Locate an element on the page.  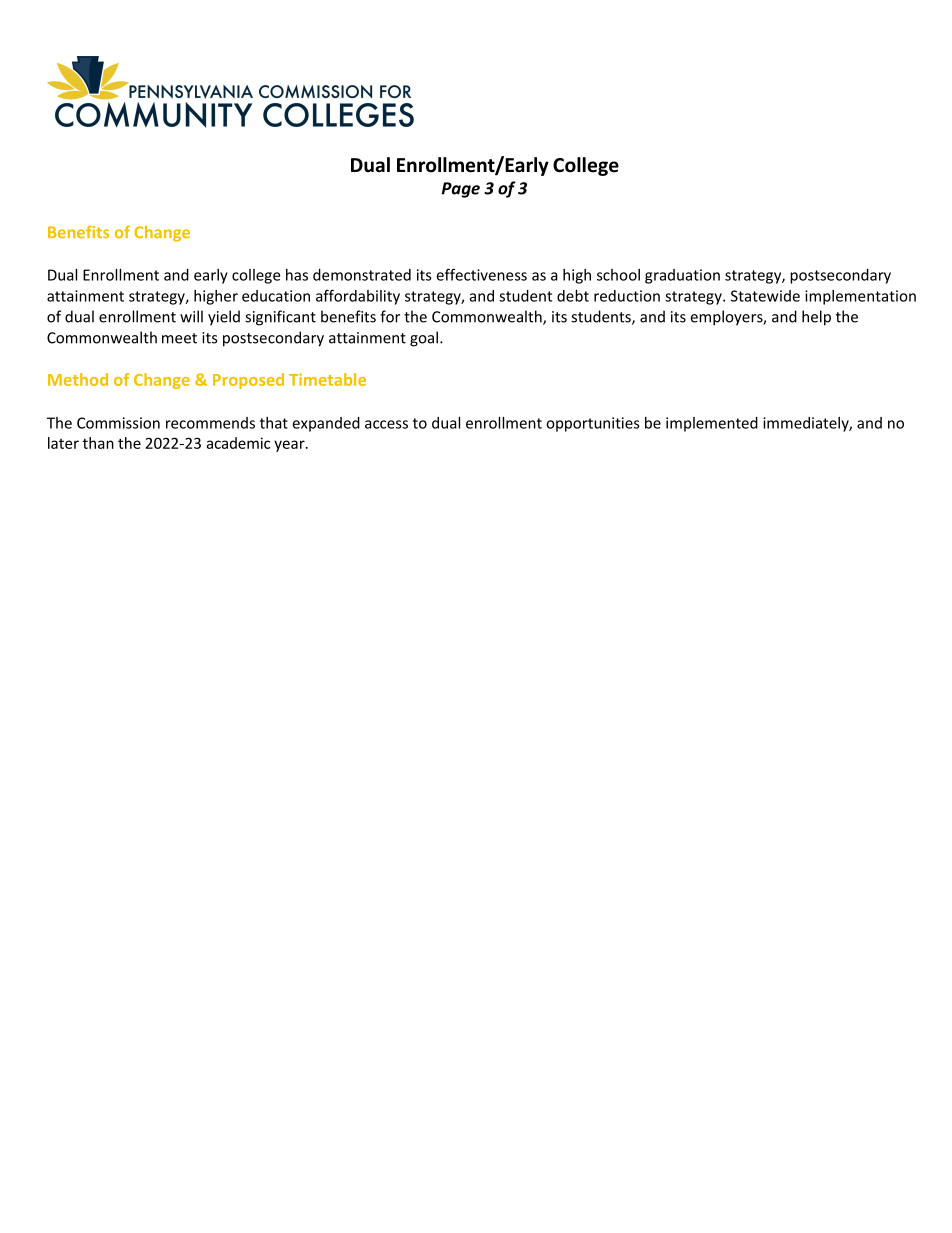
effectiveness is located at coordinates (481, 274).
